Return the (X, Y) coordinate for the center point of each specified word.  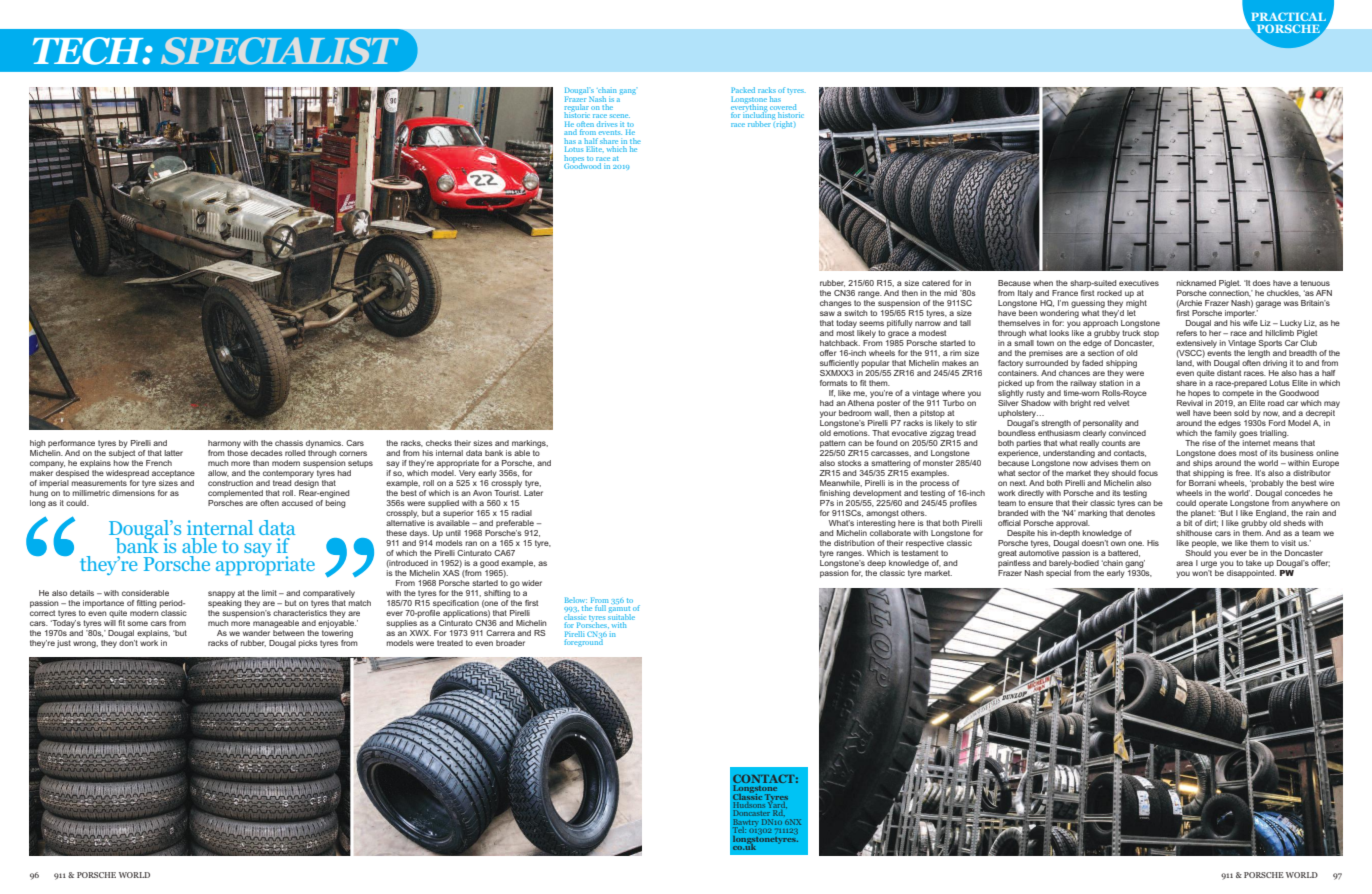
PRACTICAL (1288, 16)
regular (575, 109)
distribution (854, 543)
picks (308, 644)
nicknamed (1196, 283)
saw (827, 313)
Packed (743, 90)
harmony (224, 444)
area (1184, 563)
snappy (221, 594)
